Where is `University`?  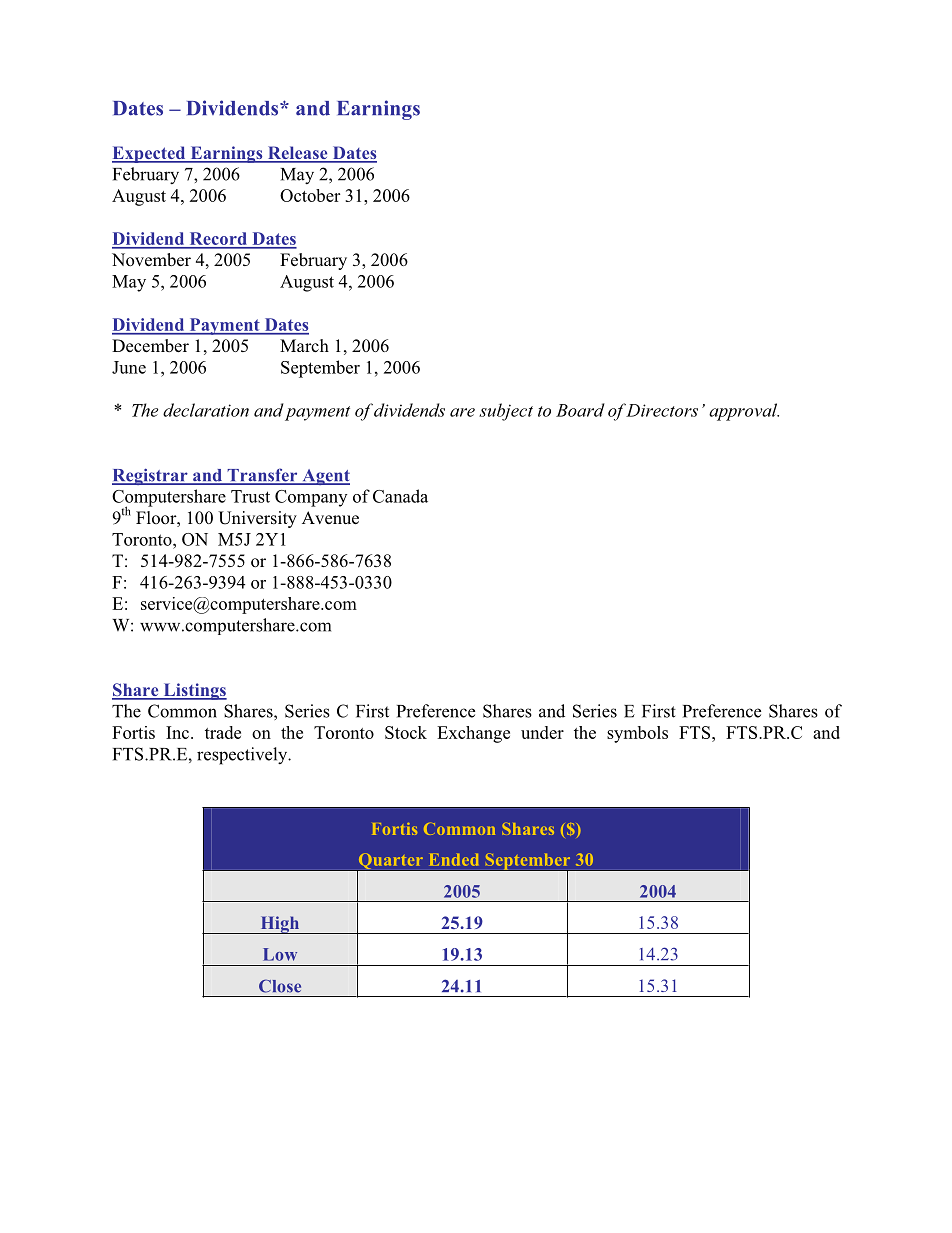
University is located at coordinates (257, 519).
